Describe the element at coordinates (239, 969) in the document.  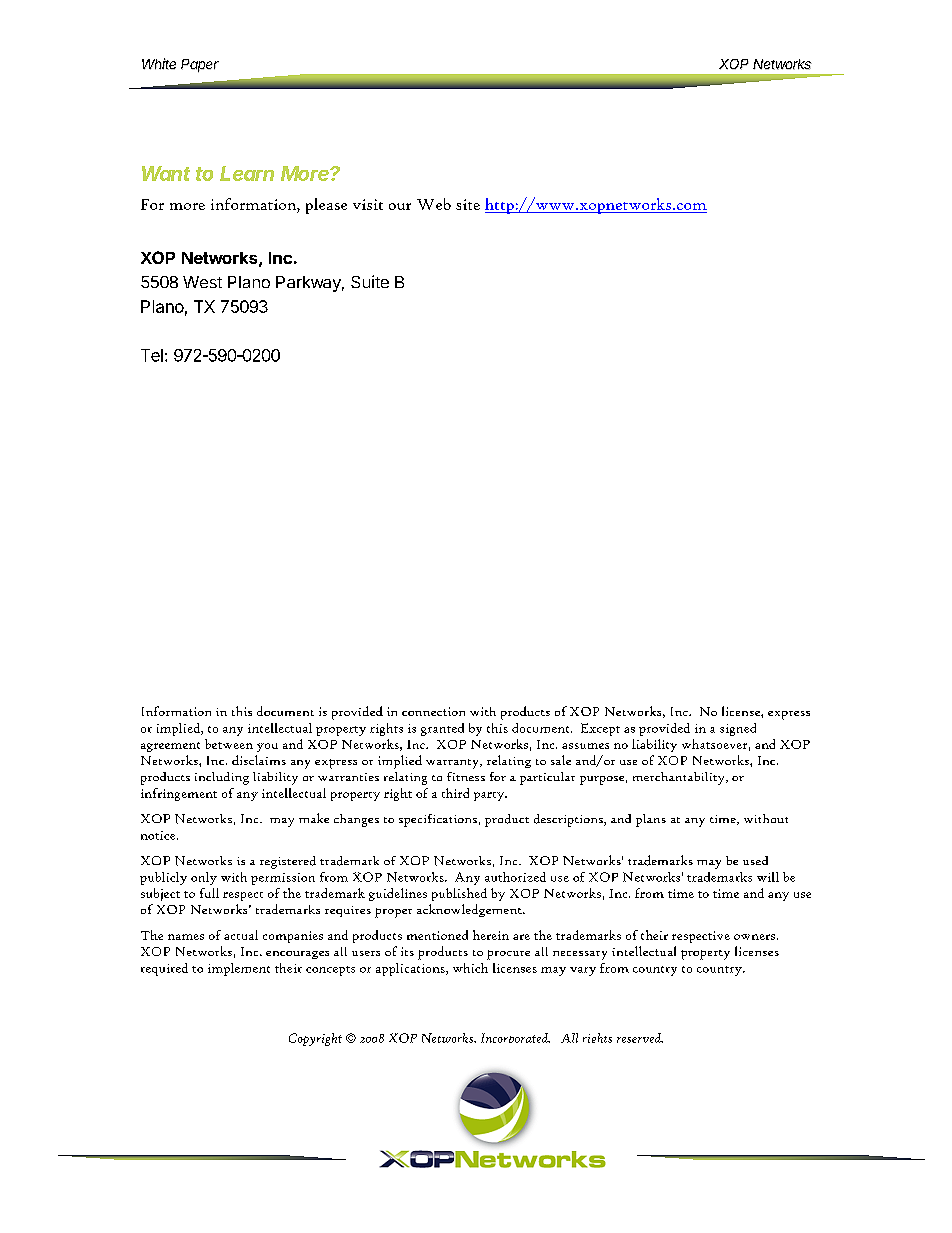
I see `implement` at that location.
